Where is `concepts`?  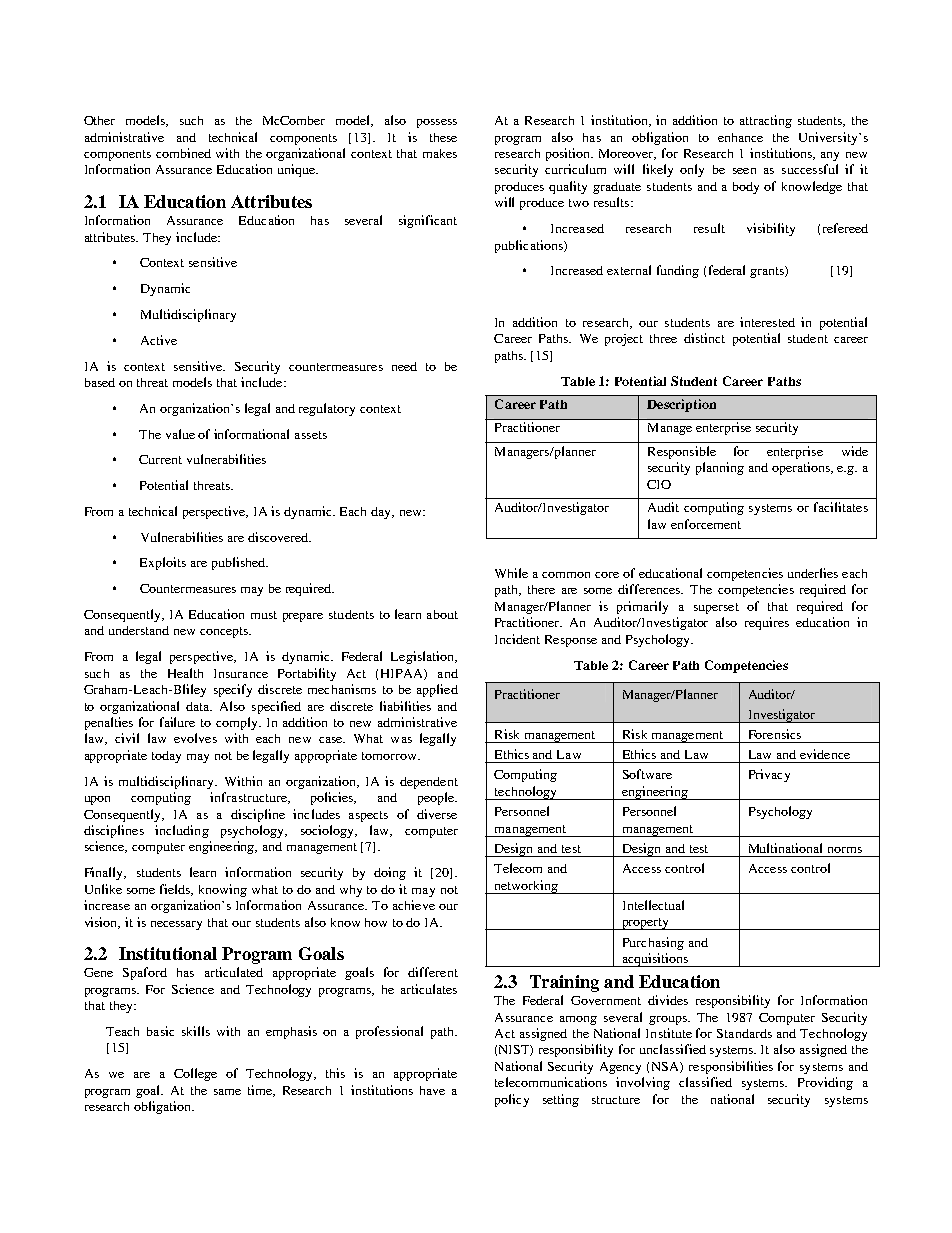
concepts is located at coordinates (225, 632).
